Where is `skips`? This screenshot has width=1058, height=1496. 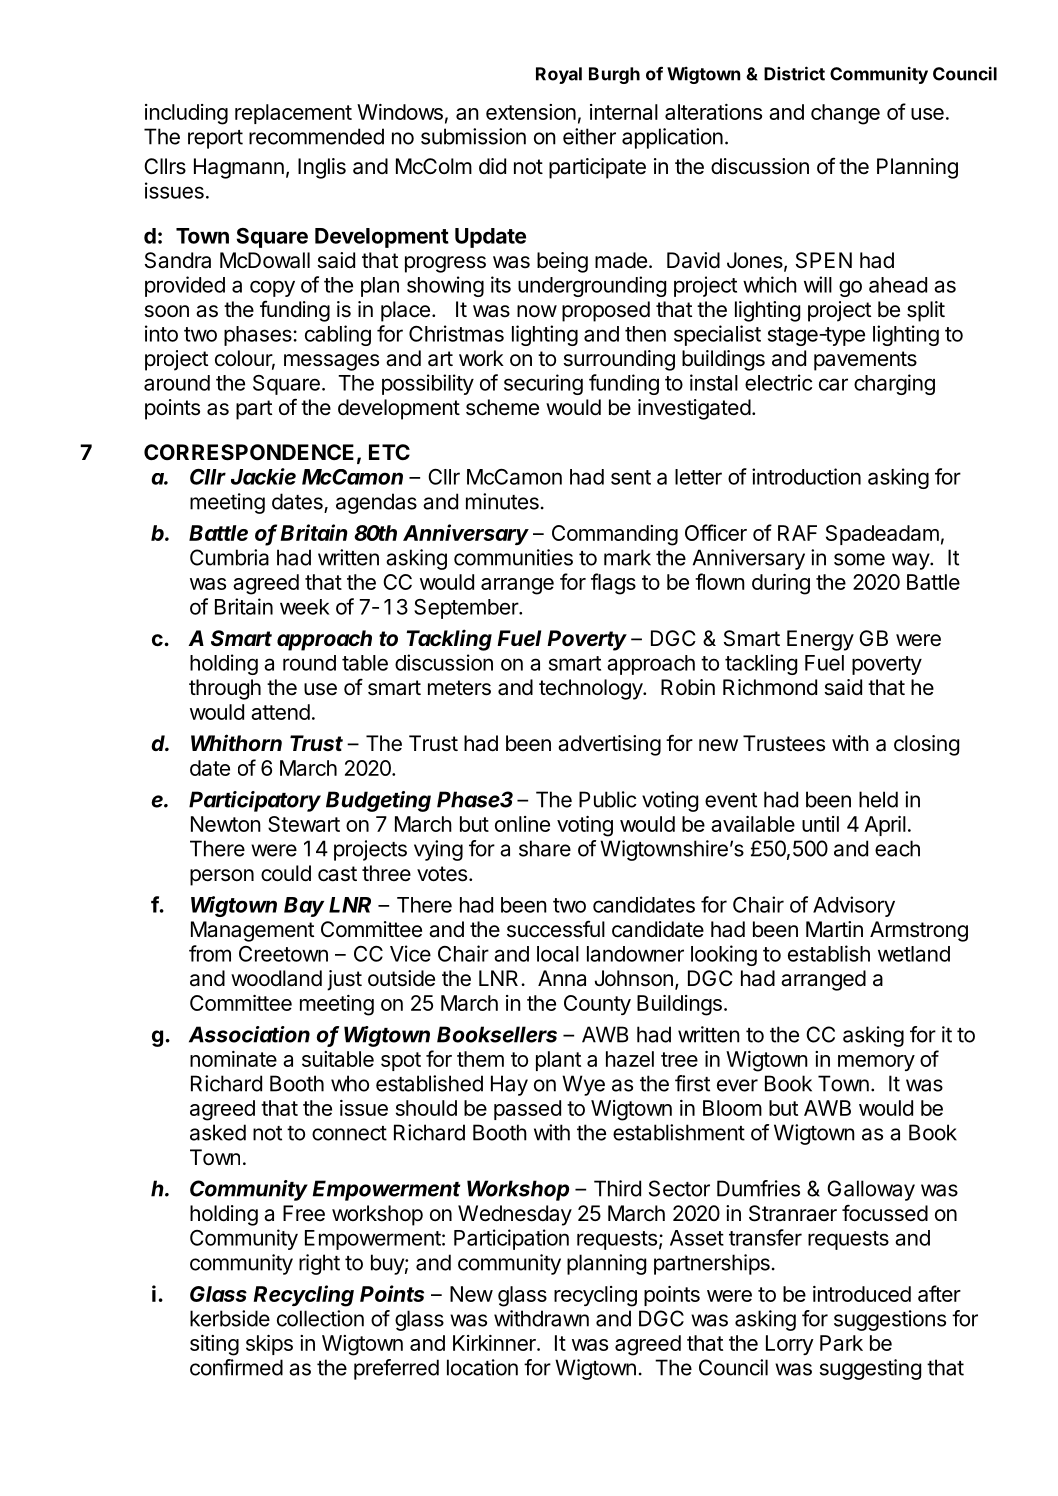 skips is located at coordinates (269, 1345).
